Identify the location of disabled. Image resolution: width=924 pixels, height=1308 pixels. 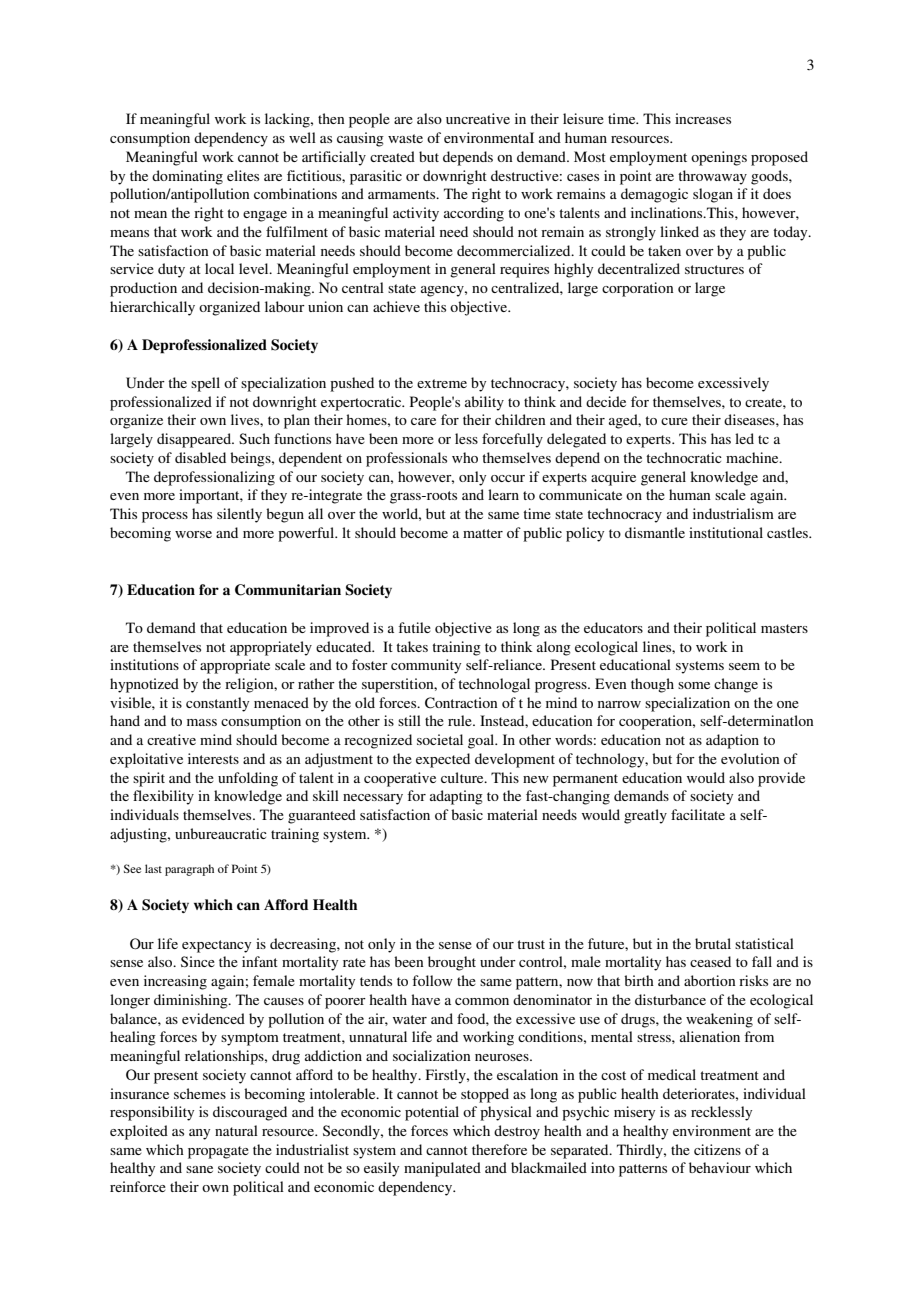
(200, 457).
